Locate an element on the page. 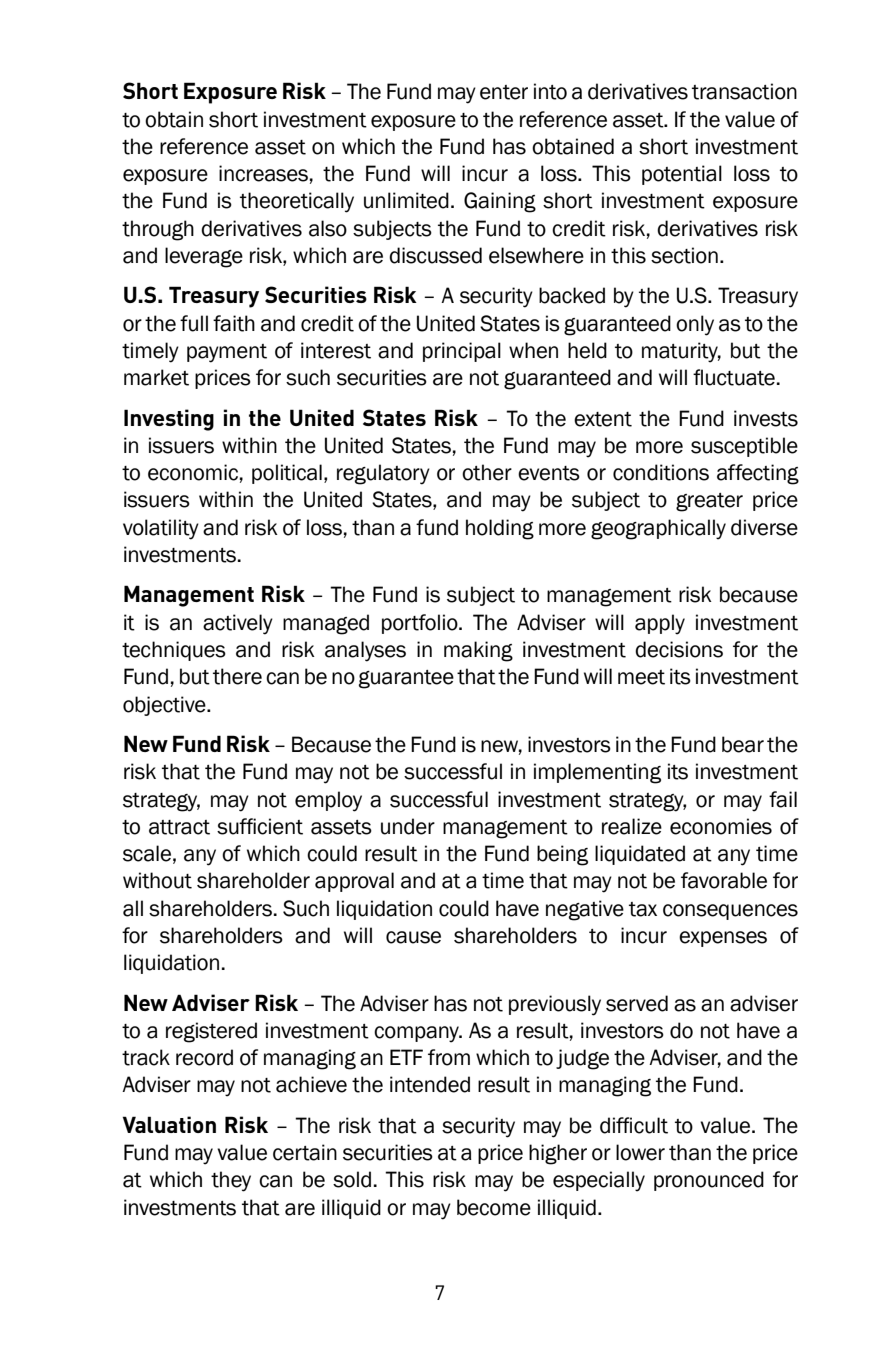 Image resolution: width=880 pixels, height=1372 pixels. enter is located at coordinates (504, 92).
